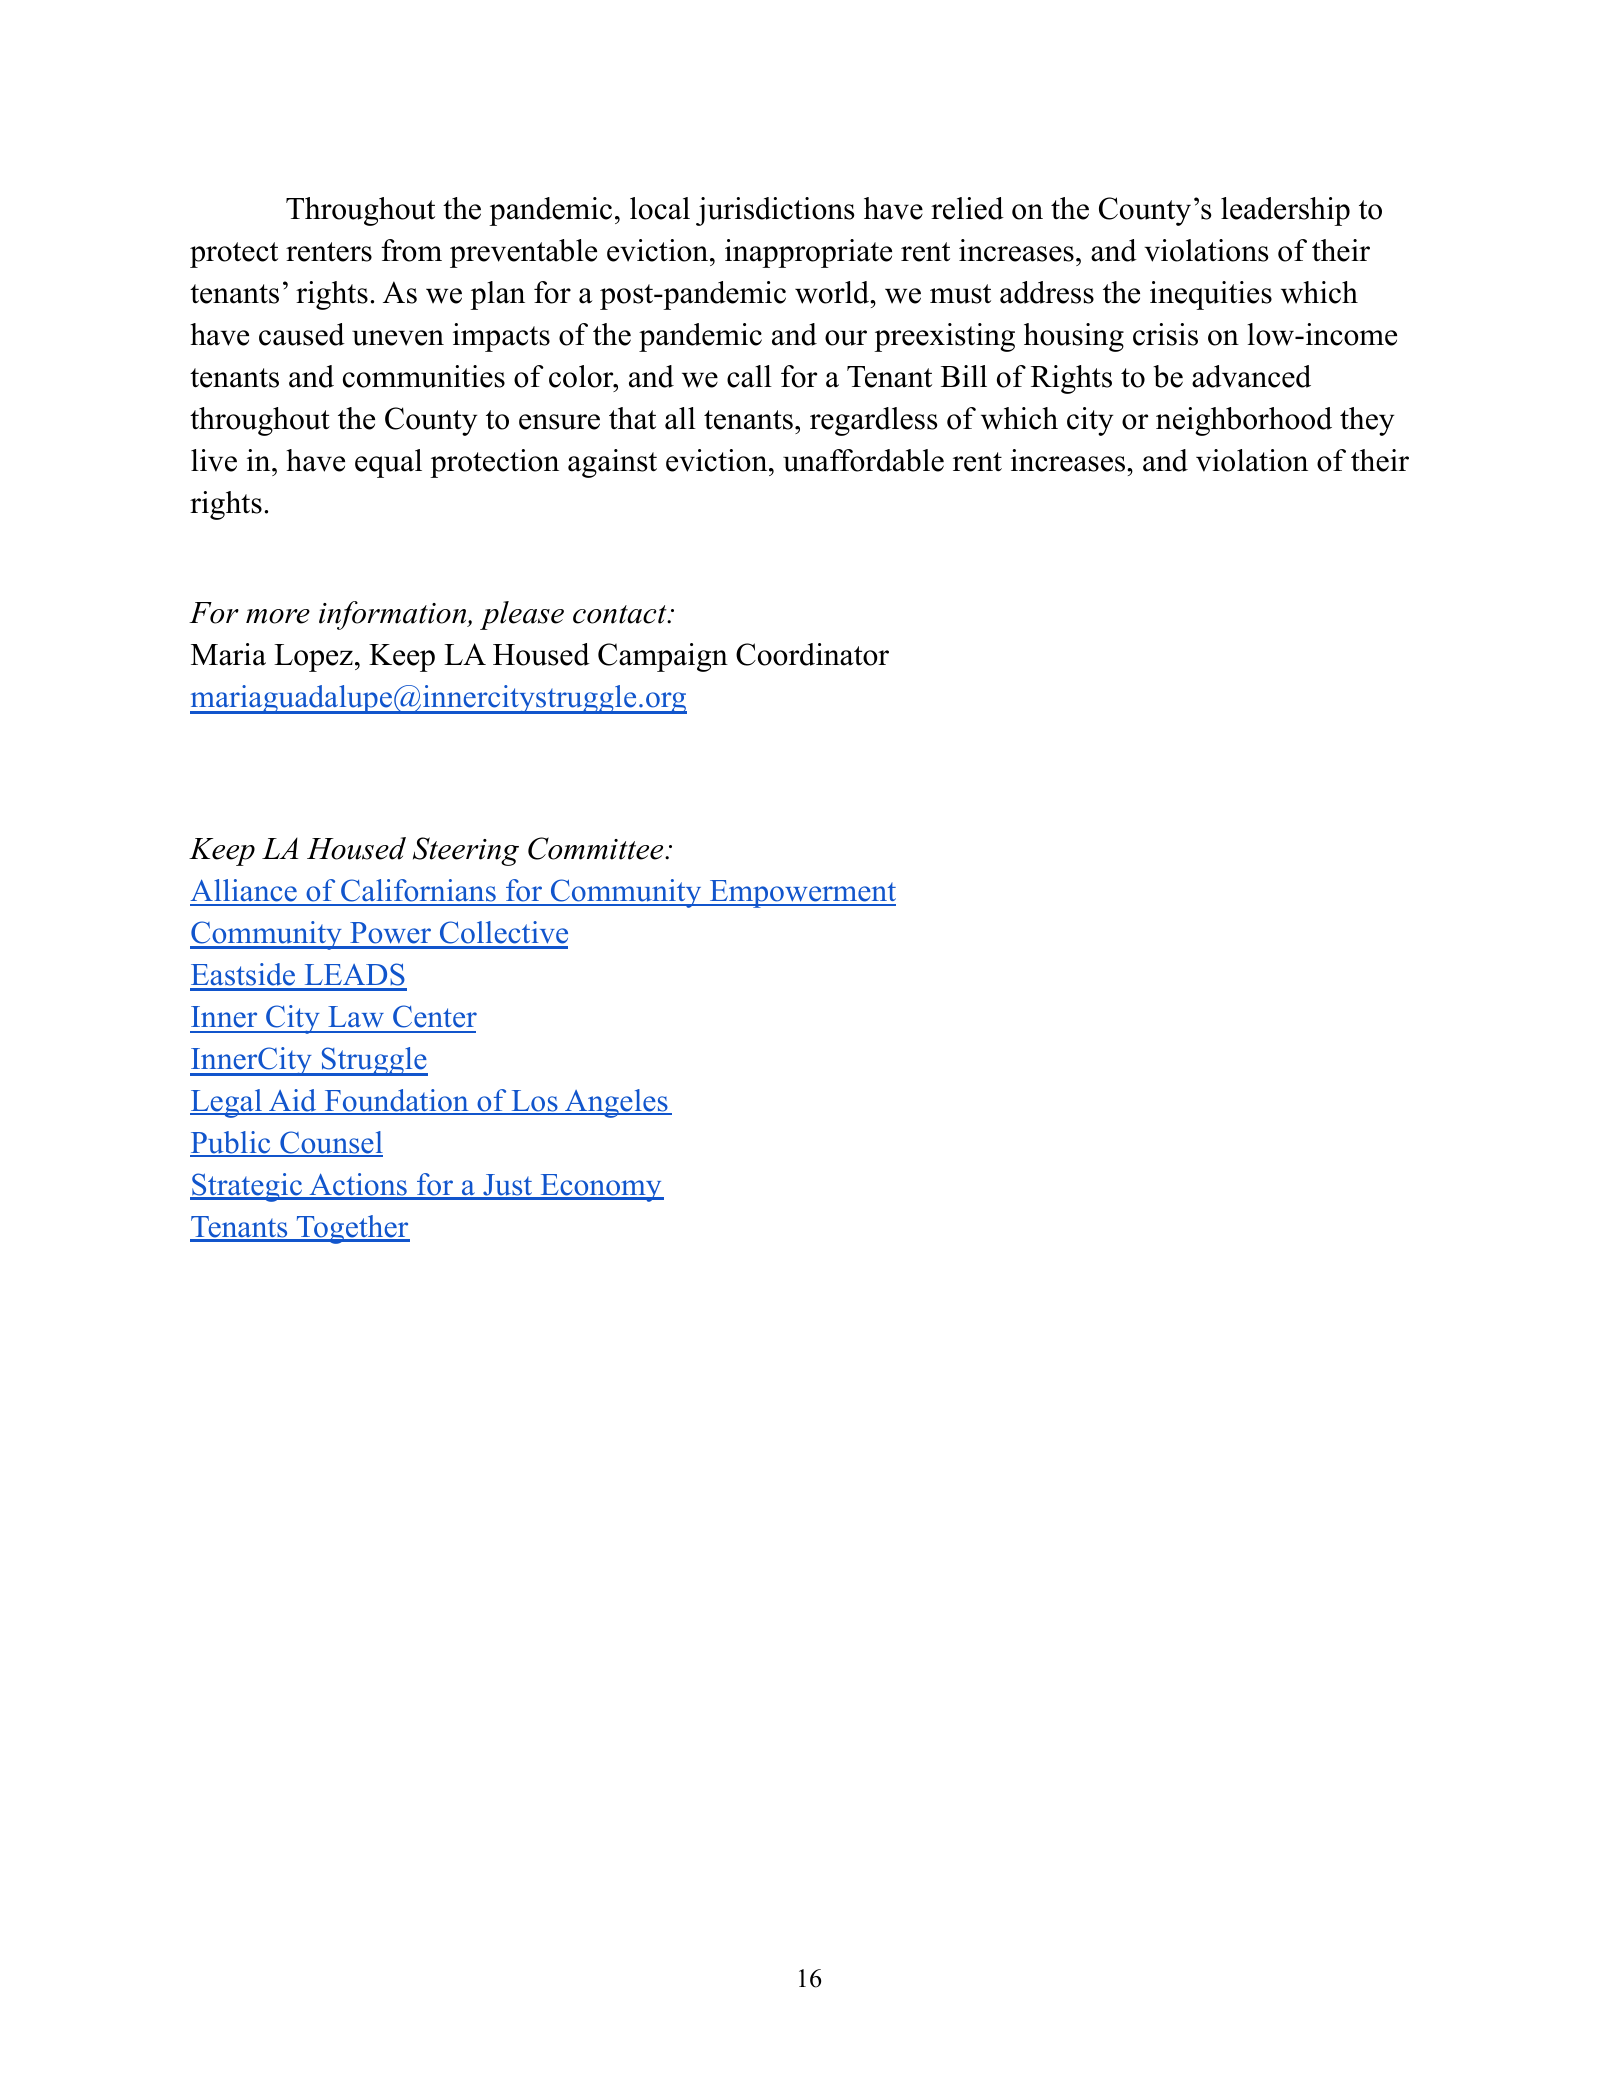 This screenshot has width=1618, height=2093. Describe the element at coordinates (1244, 421) in the screenshot. I see `neighborhood` at that location.
